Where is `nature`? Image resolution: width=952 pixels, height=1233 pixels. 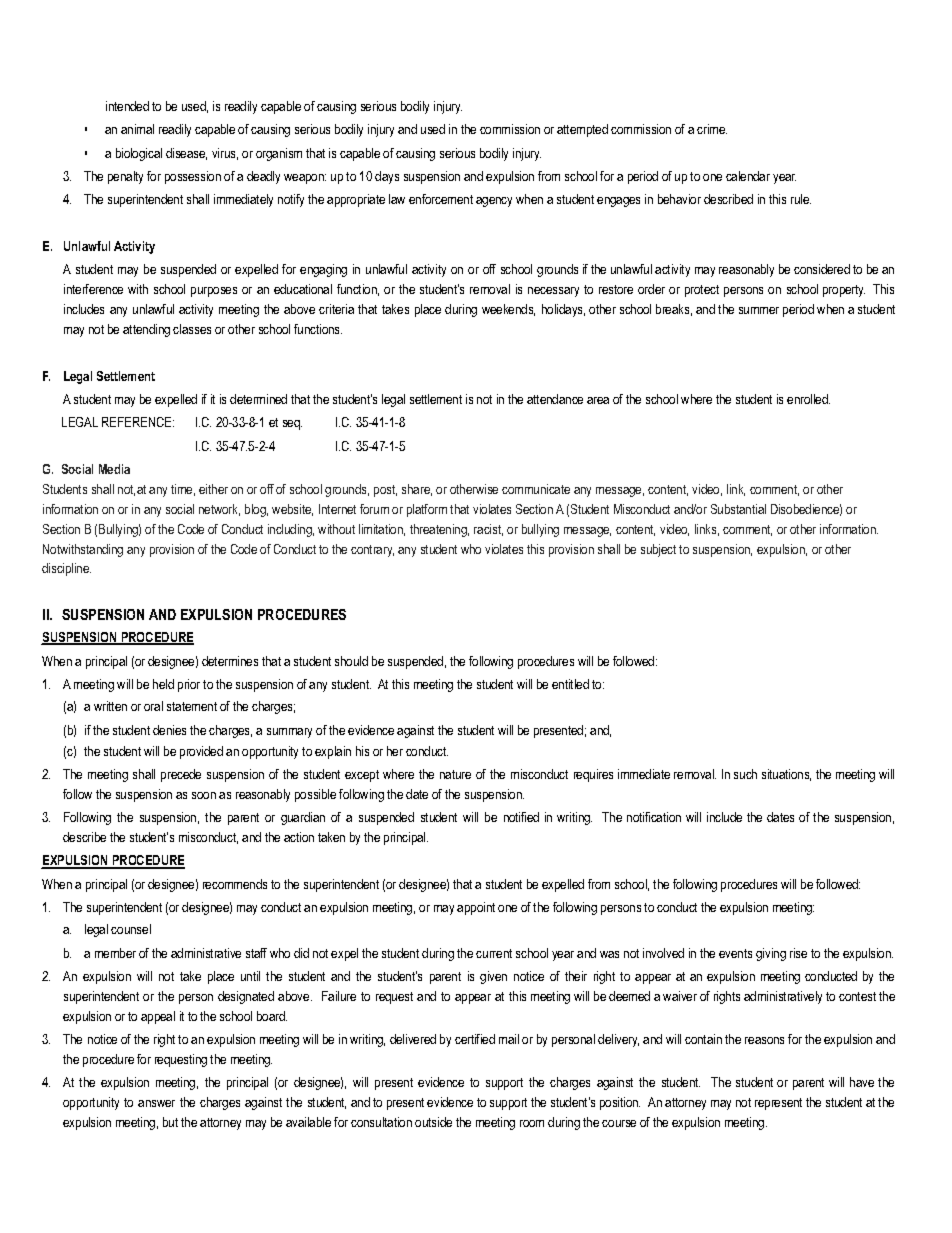
nature is located at coordinates (455, 774).
